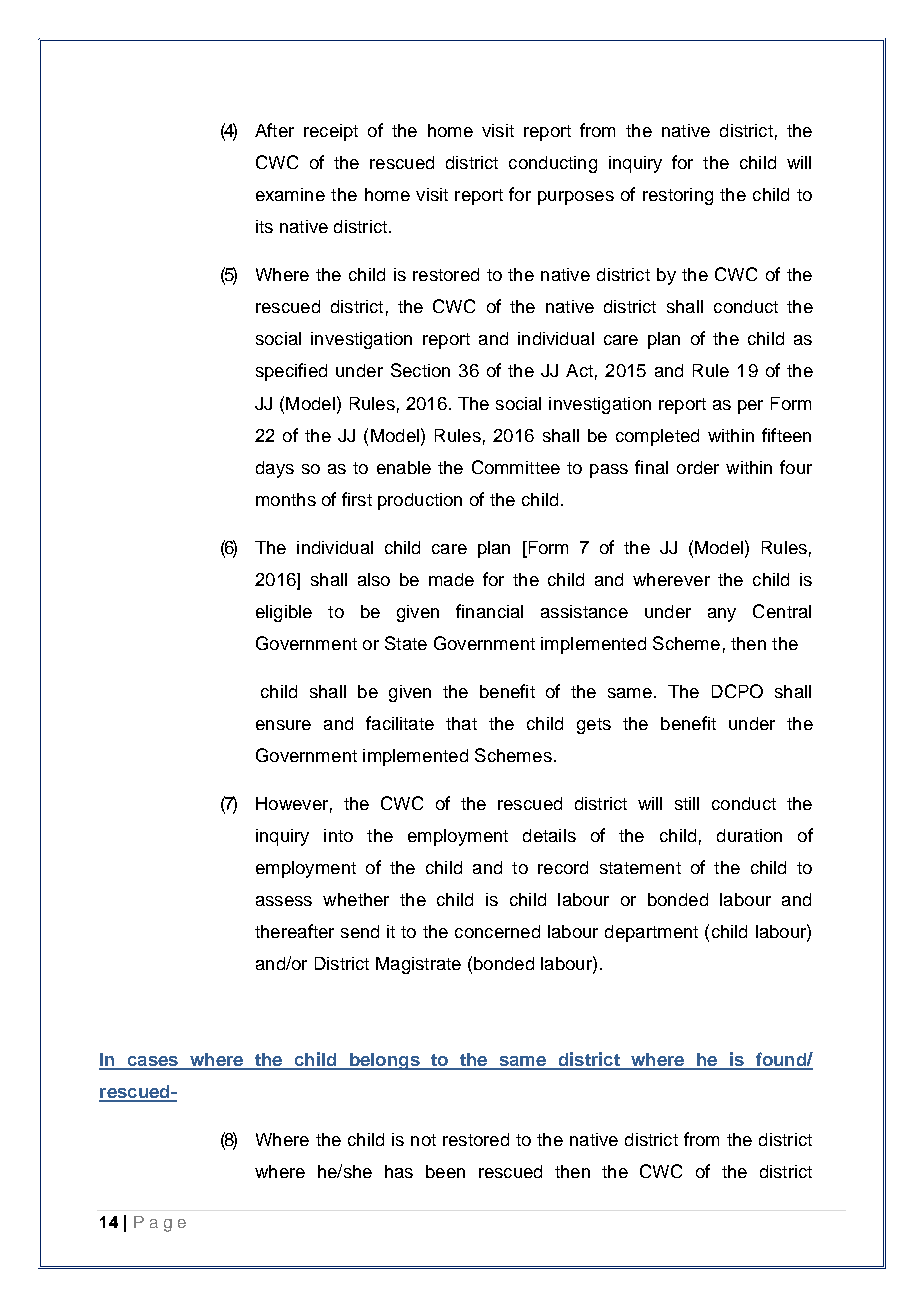 The width and height of the screenshot is (924, 1307). Describe the element at coordinates (678, 196) in the screenshot. I see `restoring` at that location.
